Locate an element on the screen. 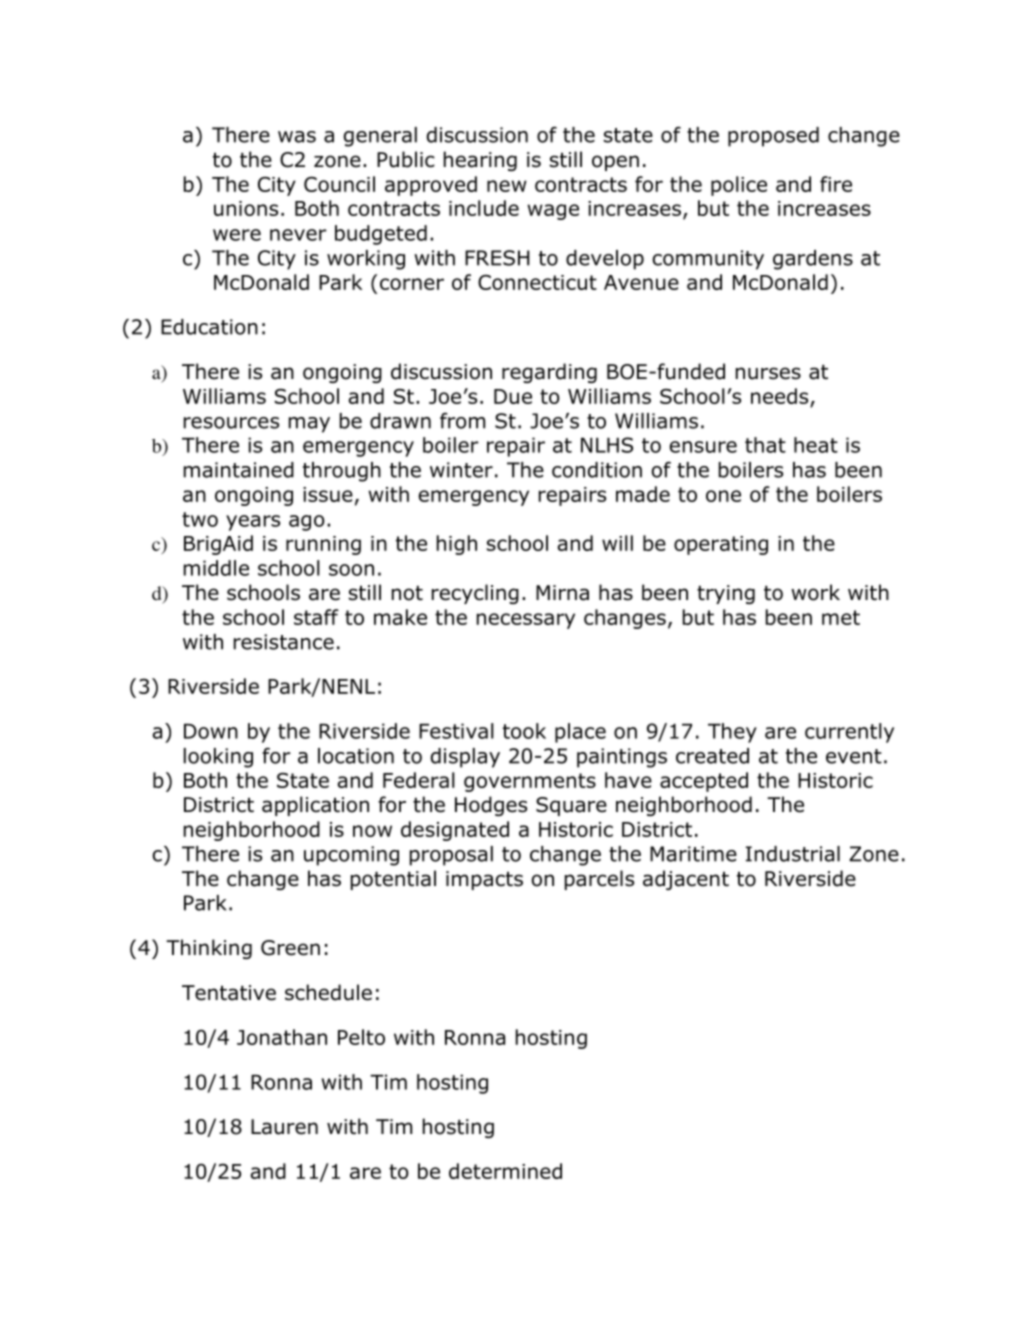 This screenshot has width=1030, height=1333. Lauren is located at coordinates (284, 1127).
